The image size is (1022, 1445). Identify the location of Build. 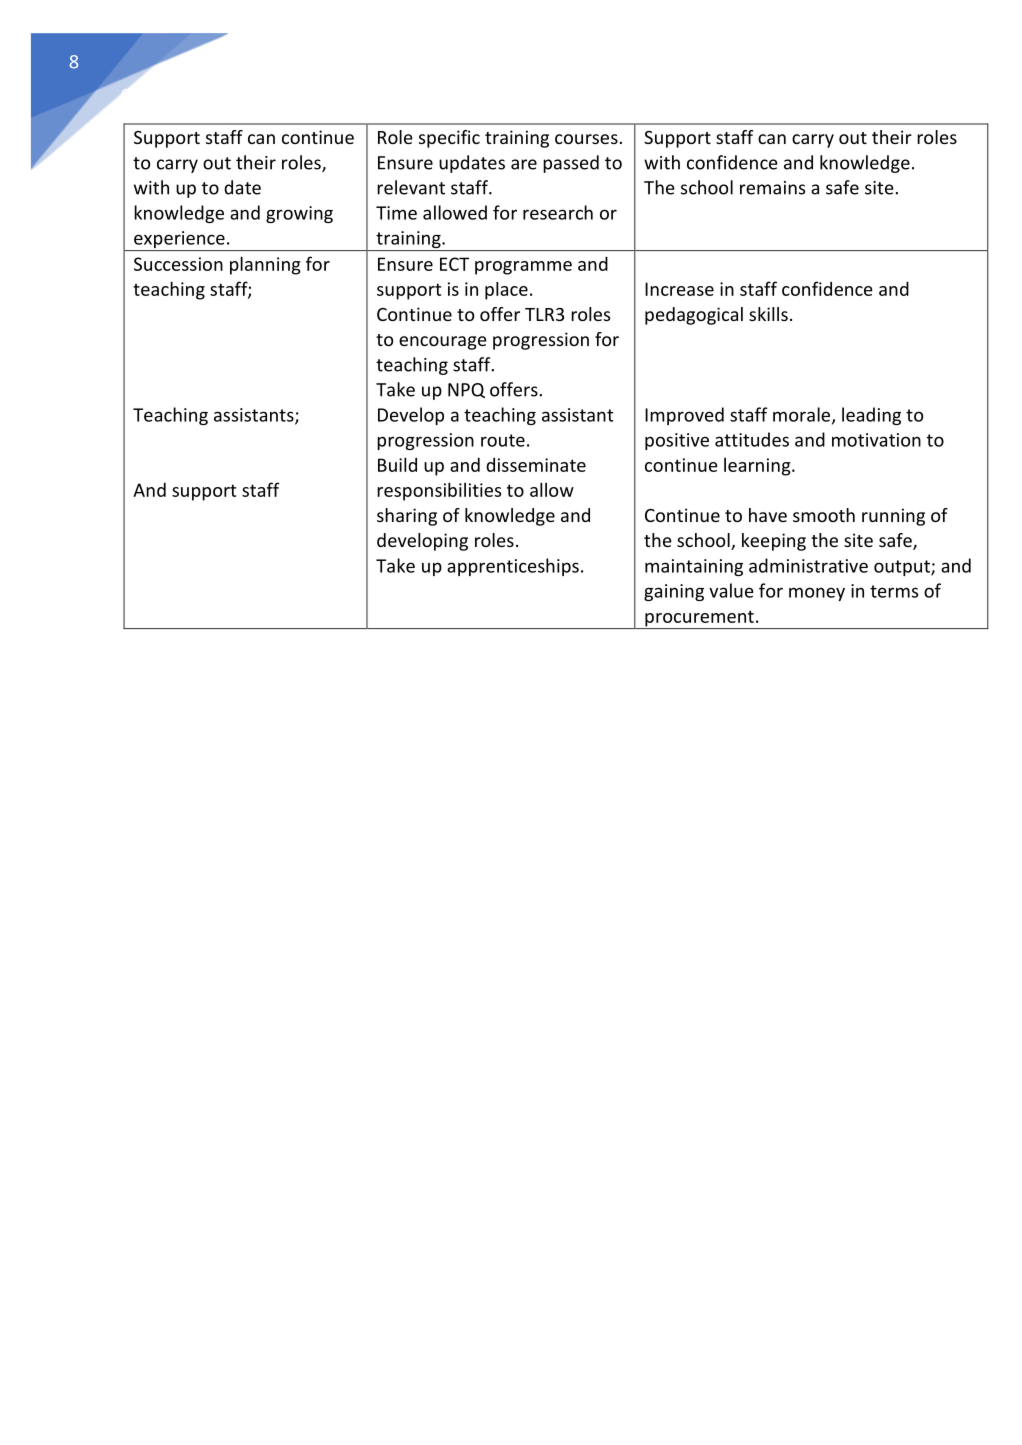
(397, 464).
